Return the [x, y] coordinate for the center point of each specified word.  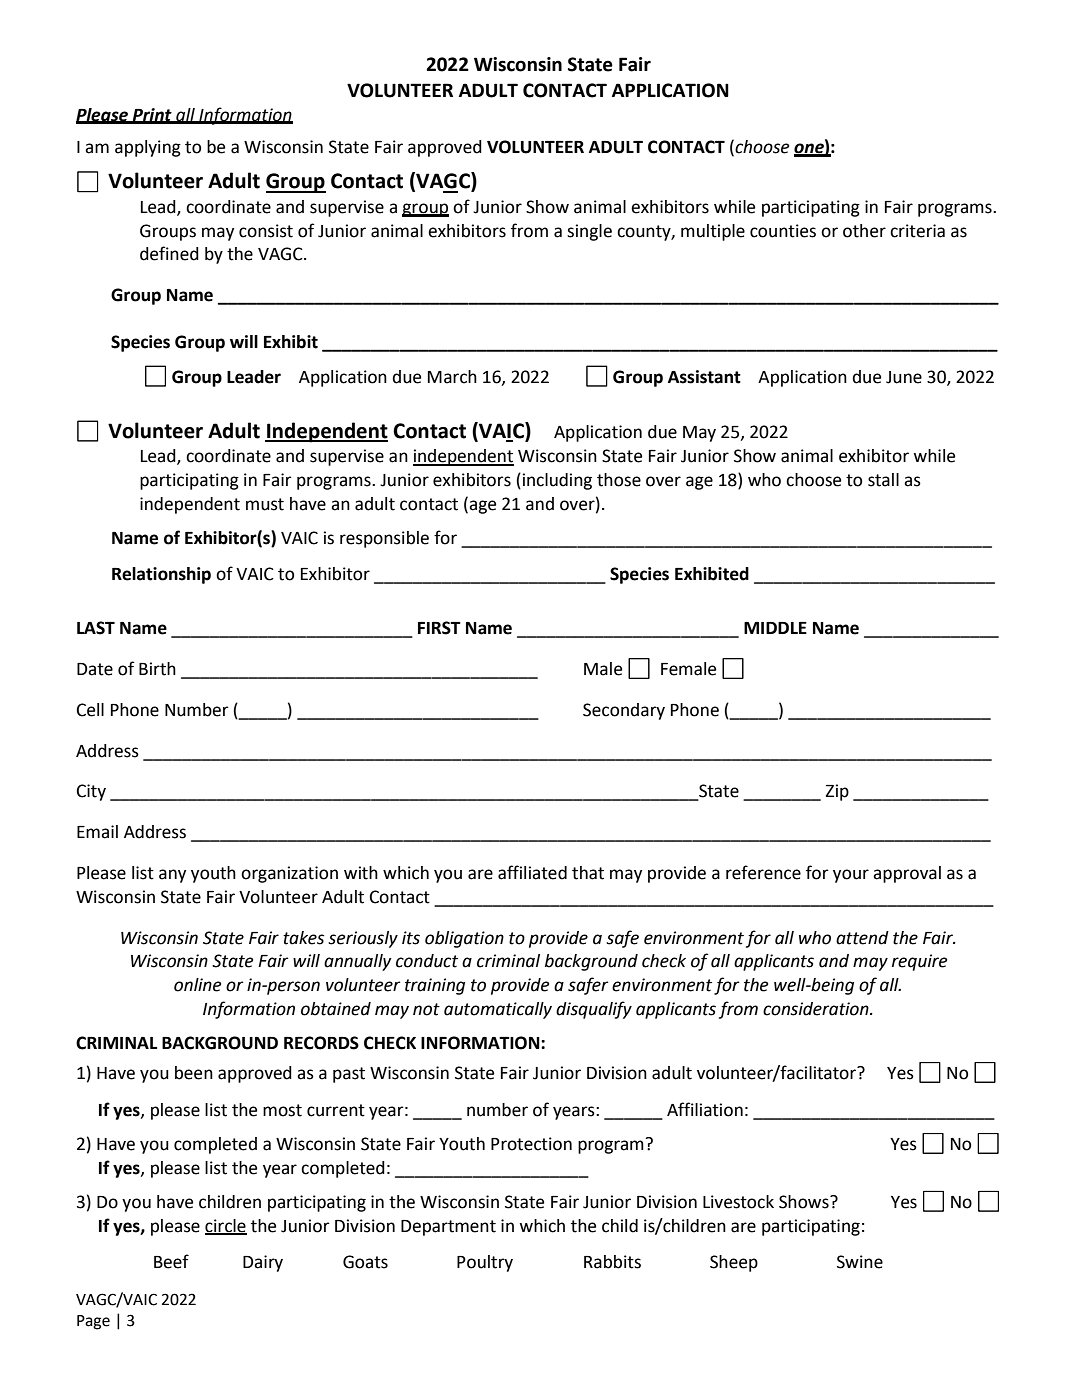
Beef [171, 1261]
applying [148, 148]
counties [783, 231]
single [589, 232]
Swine [860, 1262]
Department [448, 1228]
